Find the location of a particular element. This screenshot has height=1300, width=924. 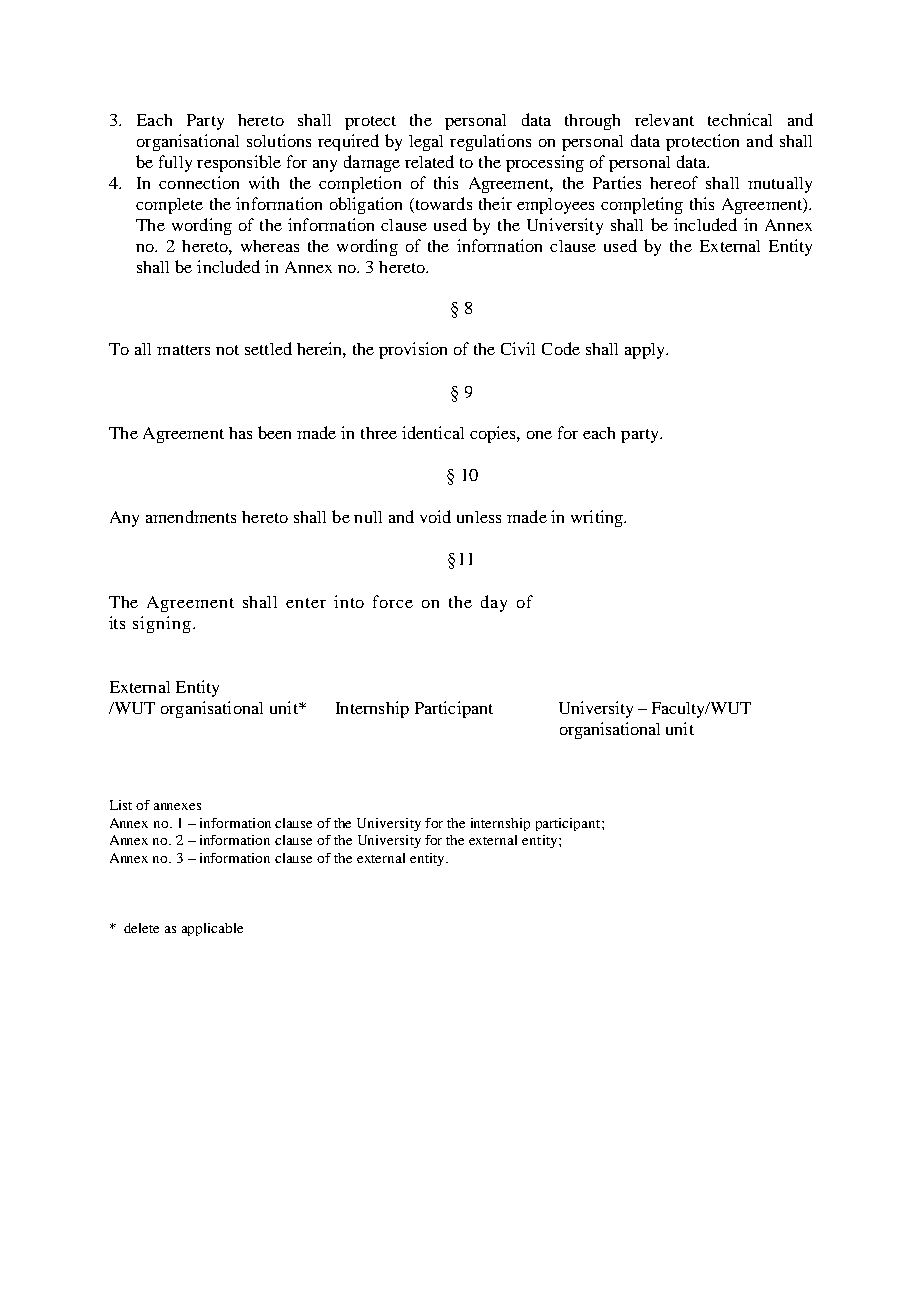

void is located at coordinates (435, 516).
